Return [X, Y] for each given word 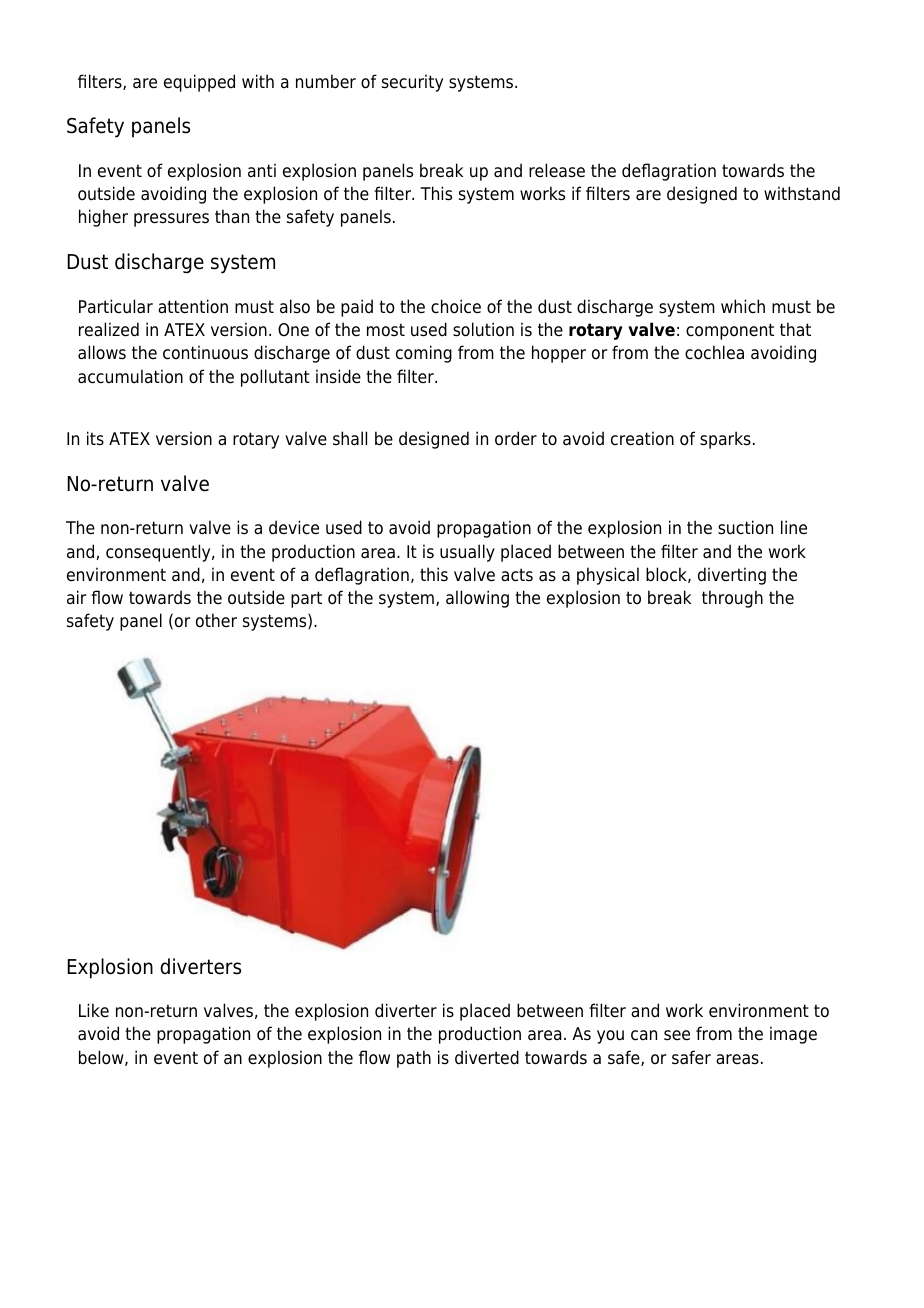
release [557, 170]
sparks [725, 440]
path [414, 1059]
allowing [477, 599]
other [216, 620]
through [732, 599]
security [412, 83]
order [516, 438]
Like [94, 1010]
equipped [199, 83]
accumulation [130, 376]
